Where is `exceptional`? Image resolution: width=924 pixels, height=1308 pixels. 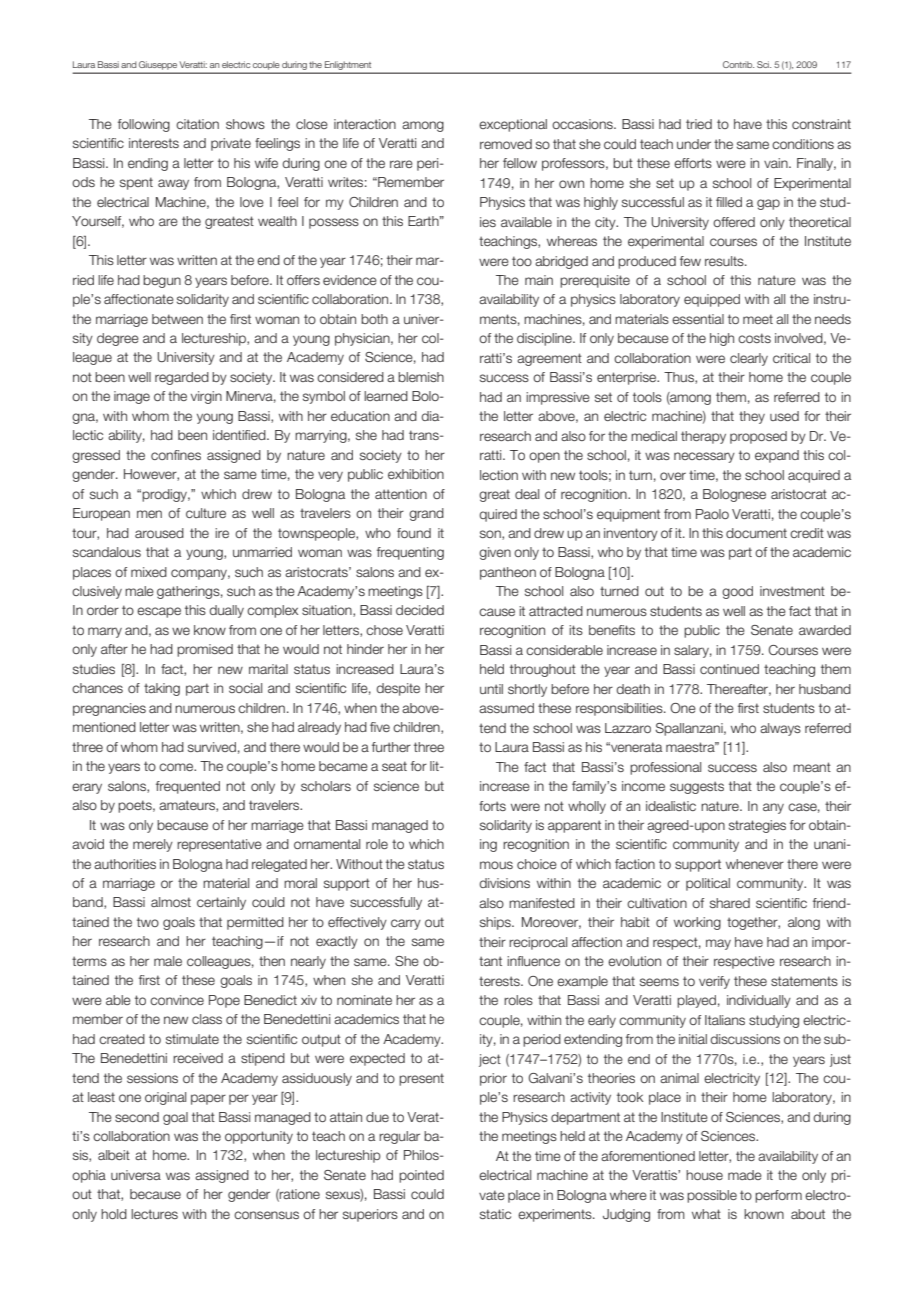 exceptional is located at coordinates (513, 125).
